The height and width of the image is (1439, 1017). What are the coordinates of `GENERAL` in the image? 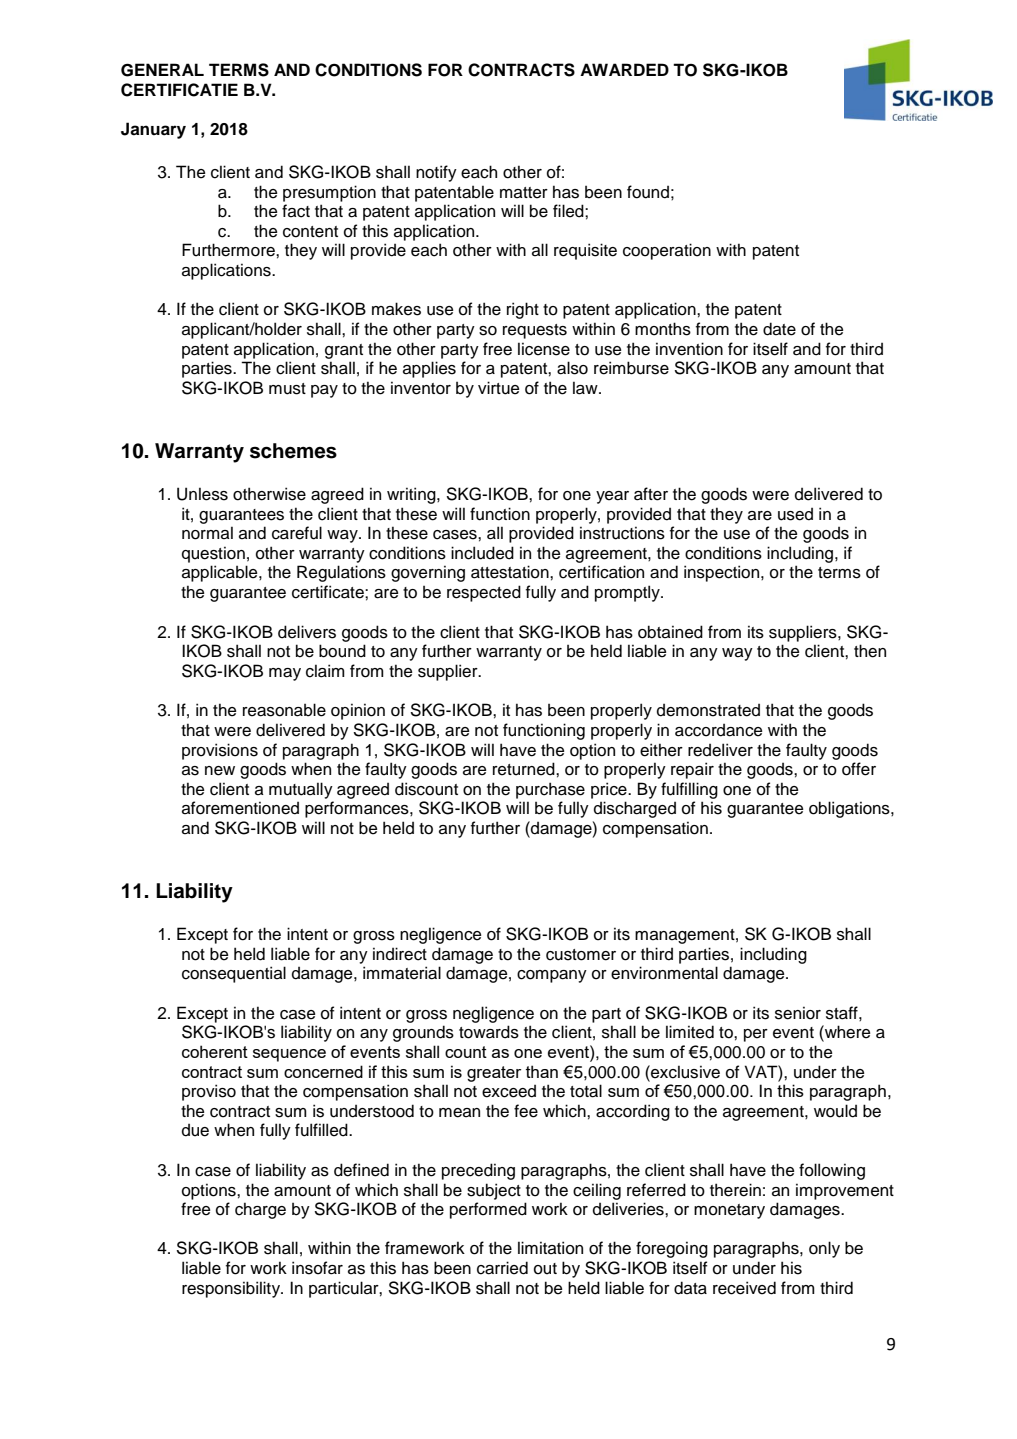 It's located at (162, 70).
